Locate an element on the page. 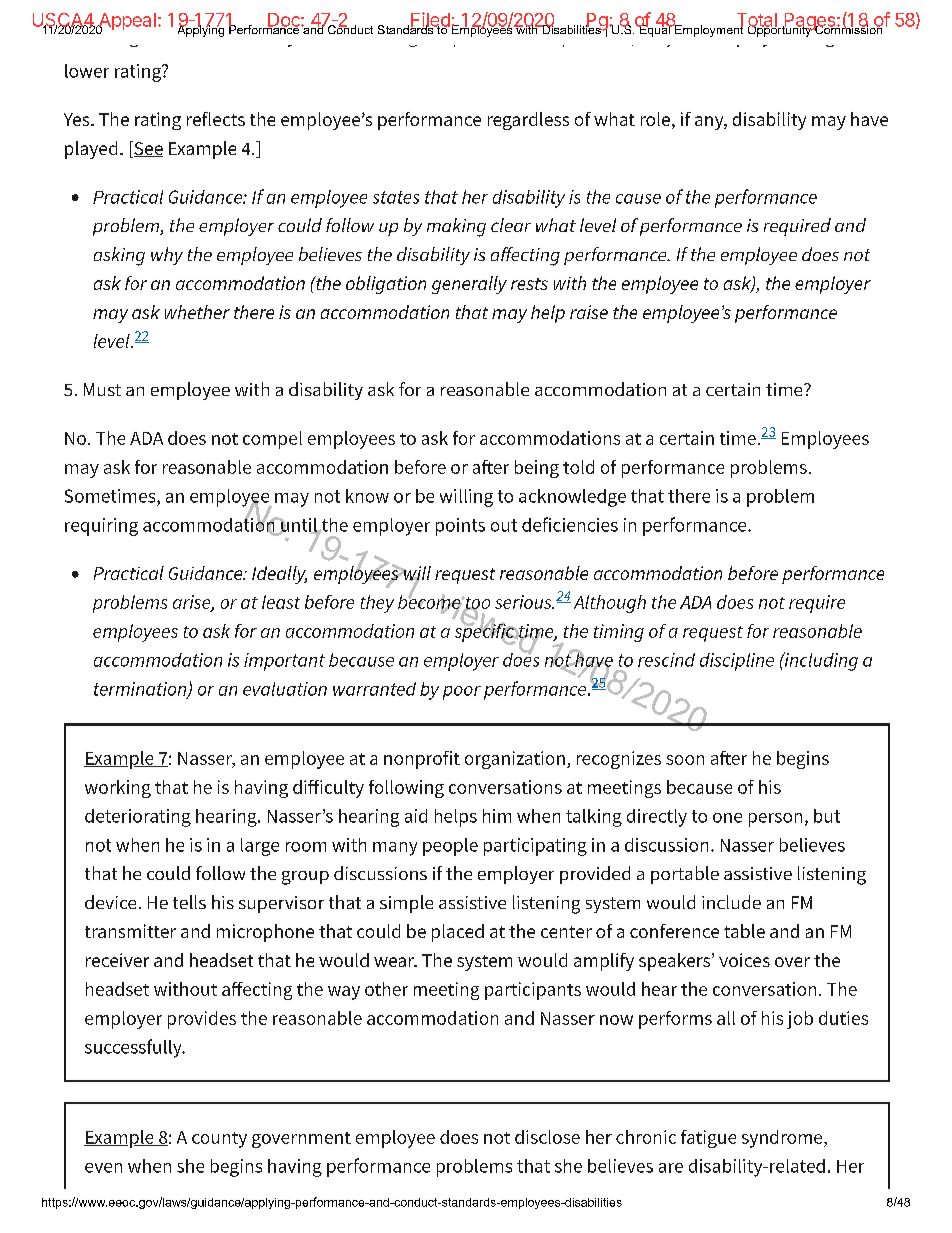  Total is located at coordinates (756, 21).
